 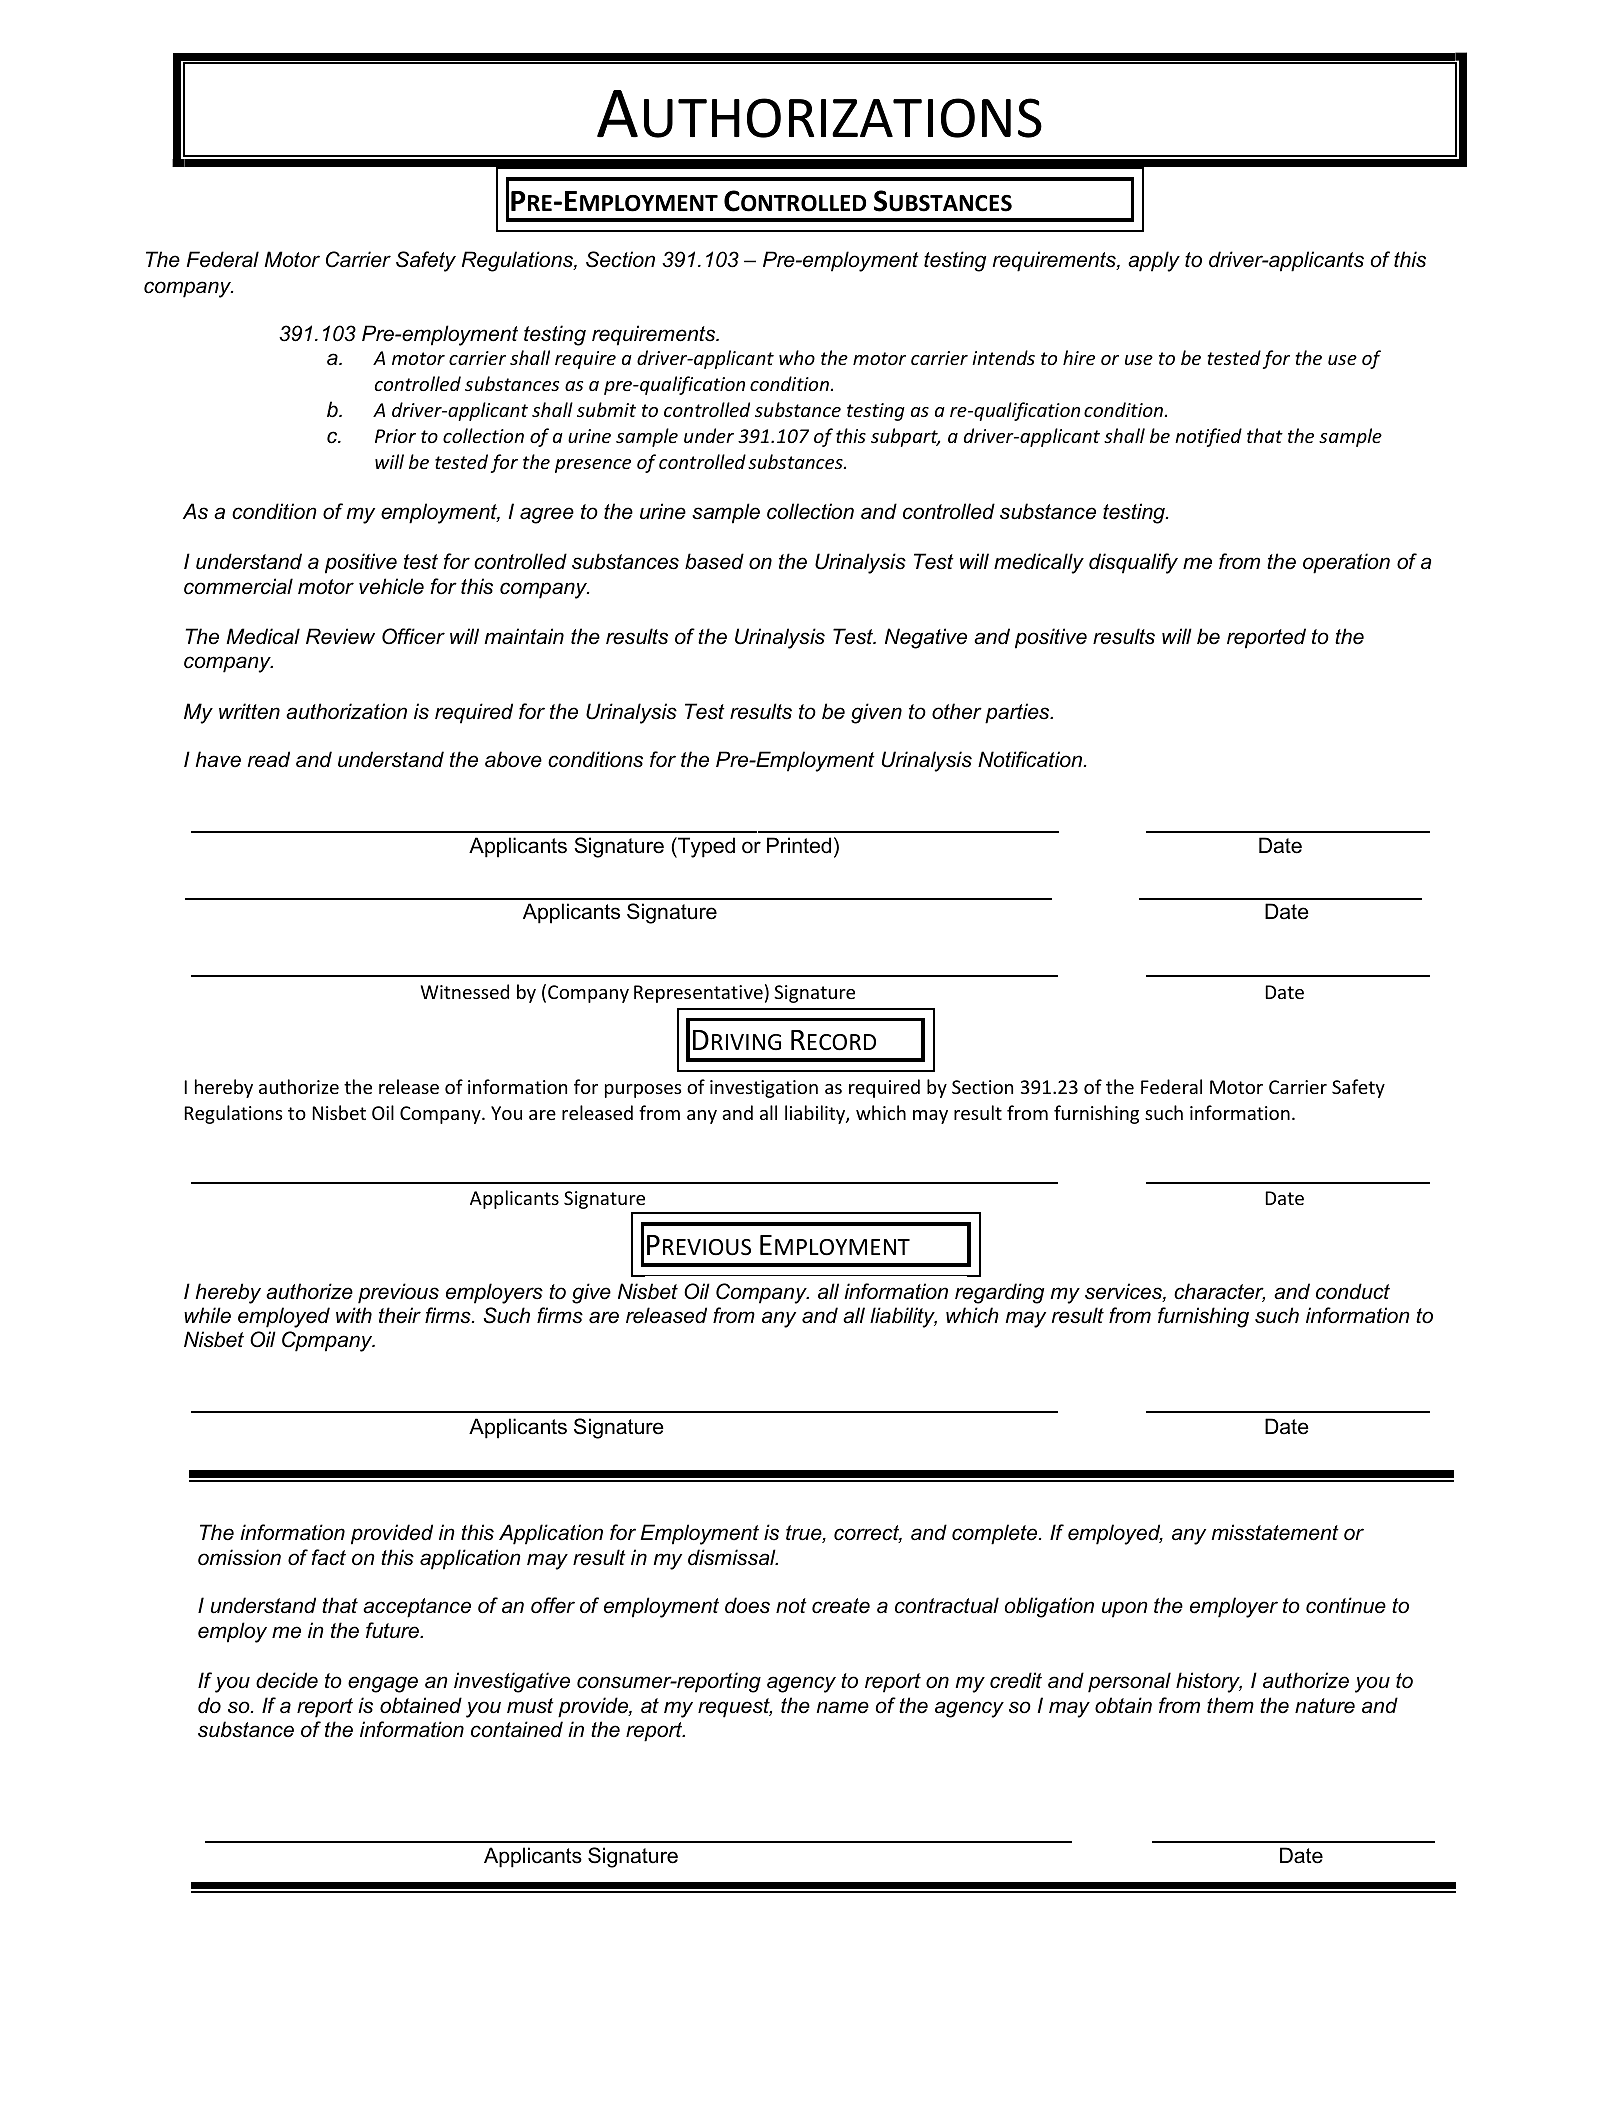 I want to click on Printed, so click(x=799, y=845).
